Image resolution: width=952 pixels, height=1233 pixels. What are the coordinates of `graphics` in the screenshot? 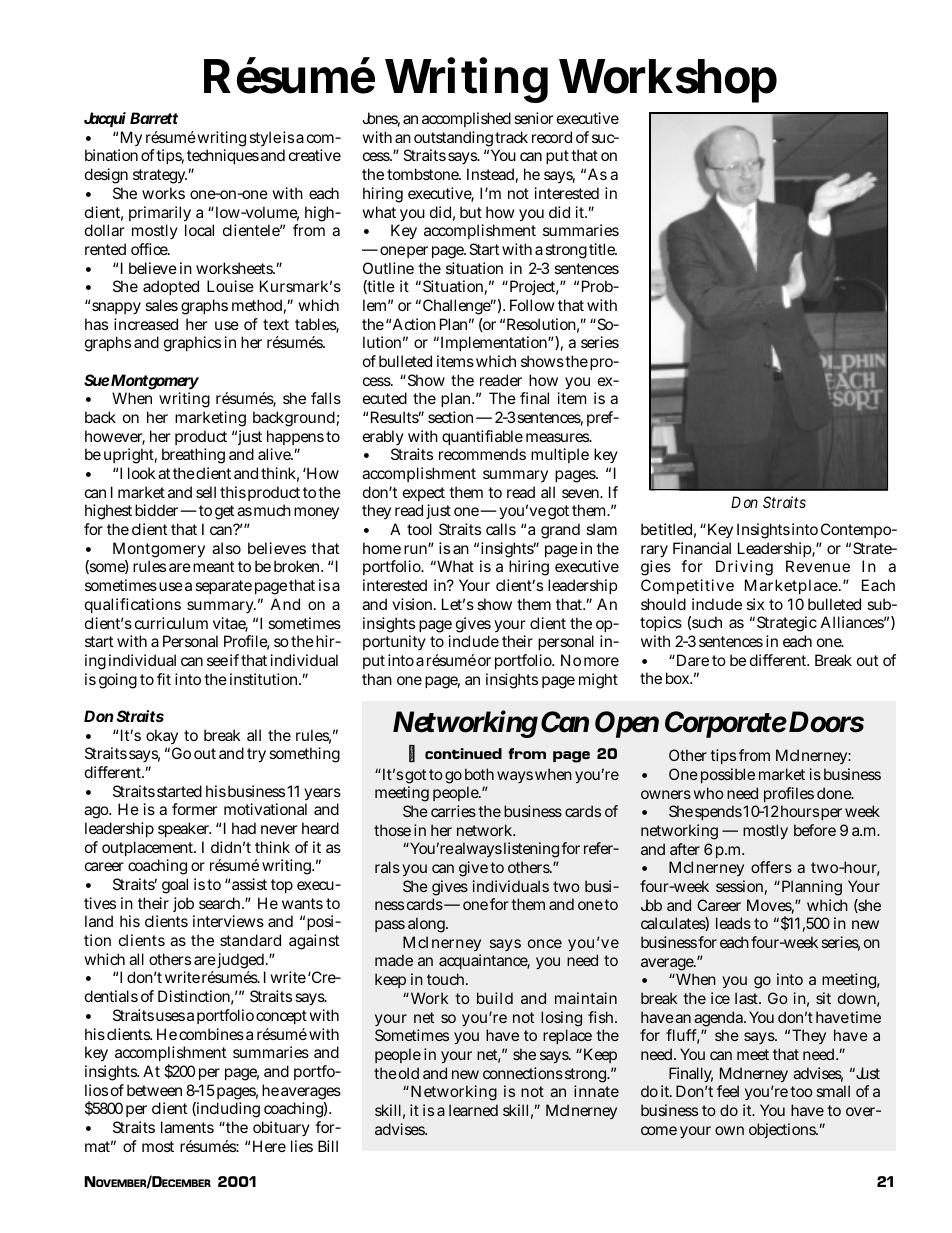 It's located at (192, 344).
